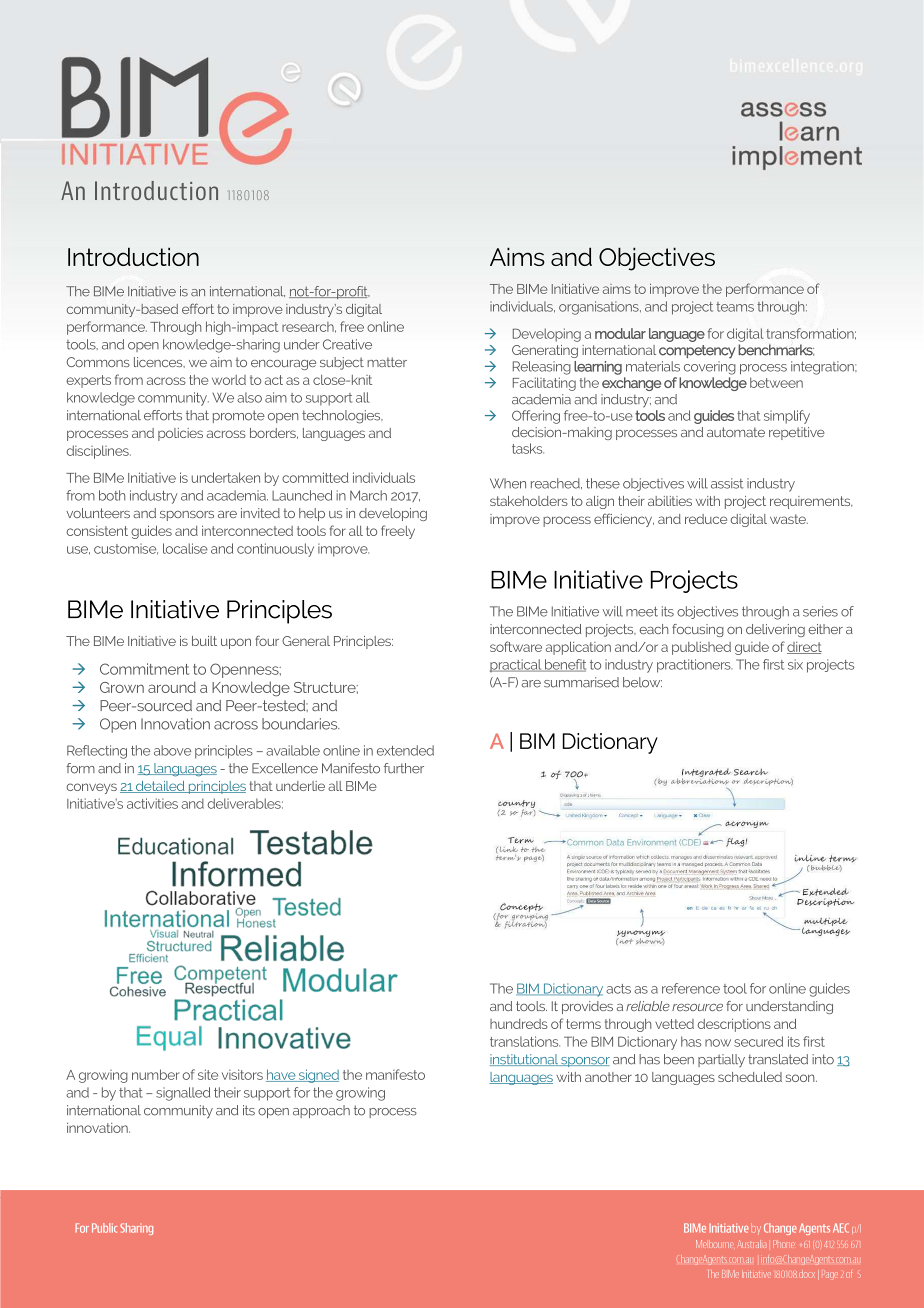 This screenshot has height=1308, width=924. What do you see at coordinates (152, 803) in the screenshot?
I see `activities` at bounding box center [152, 803].
